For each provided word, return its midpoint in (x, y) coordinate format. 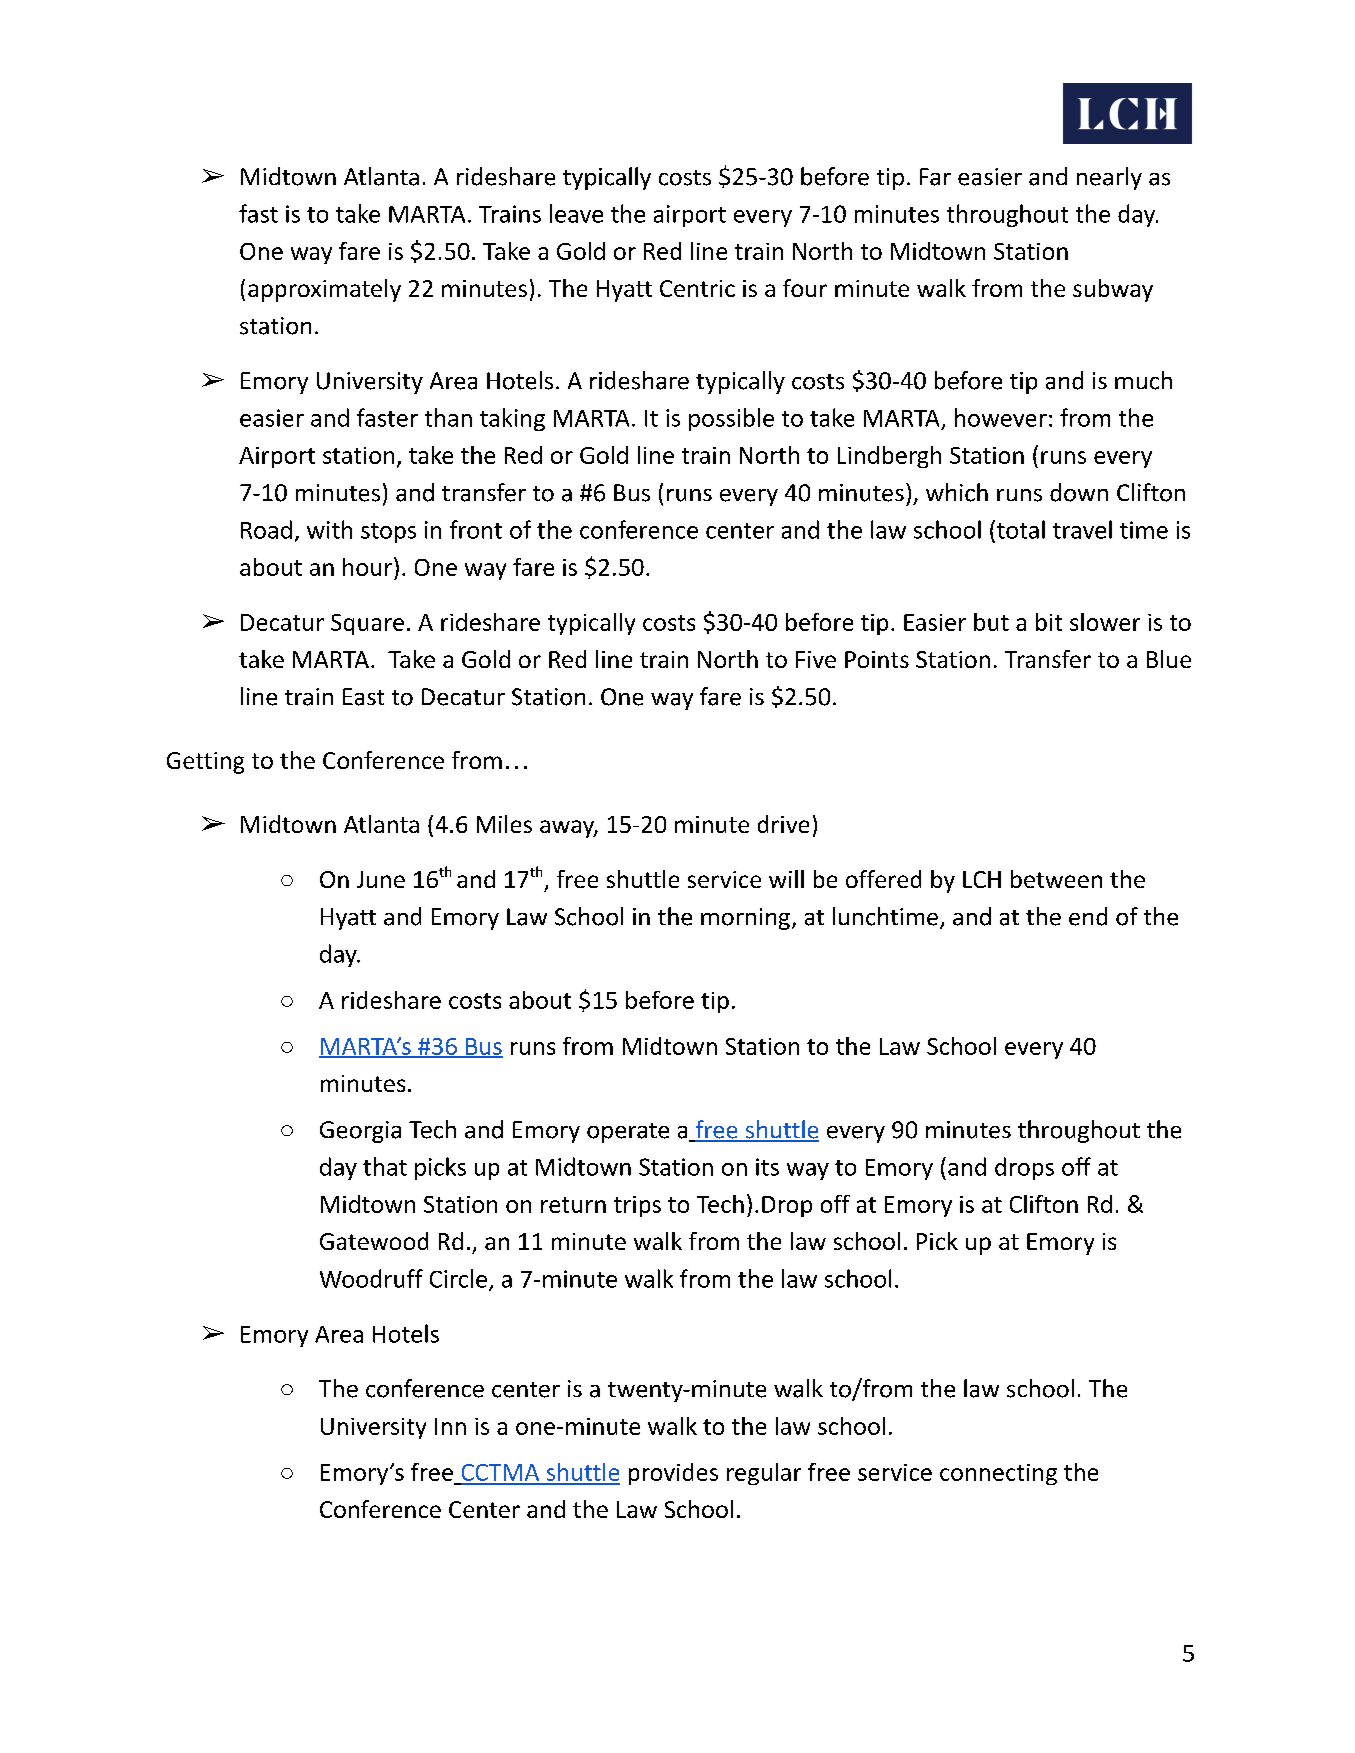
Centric (697, 288)
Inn (450, 1426)
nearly (1109, 178)
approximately (324, 290)
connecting (998, 1474)
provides (673, 1474)
